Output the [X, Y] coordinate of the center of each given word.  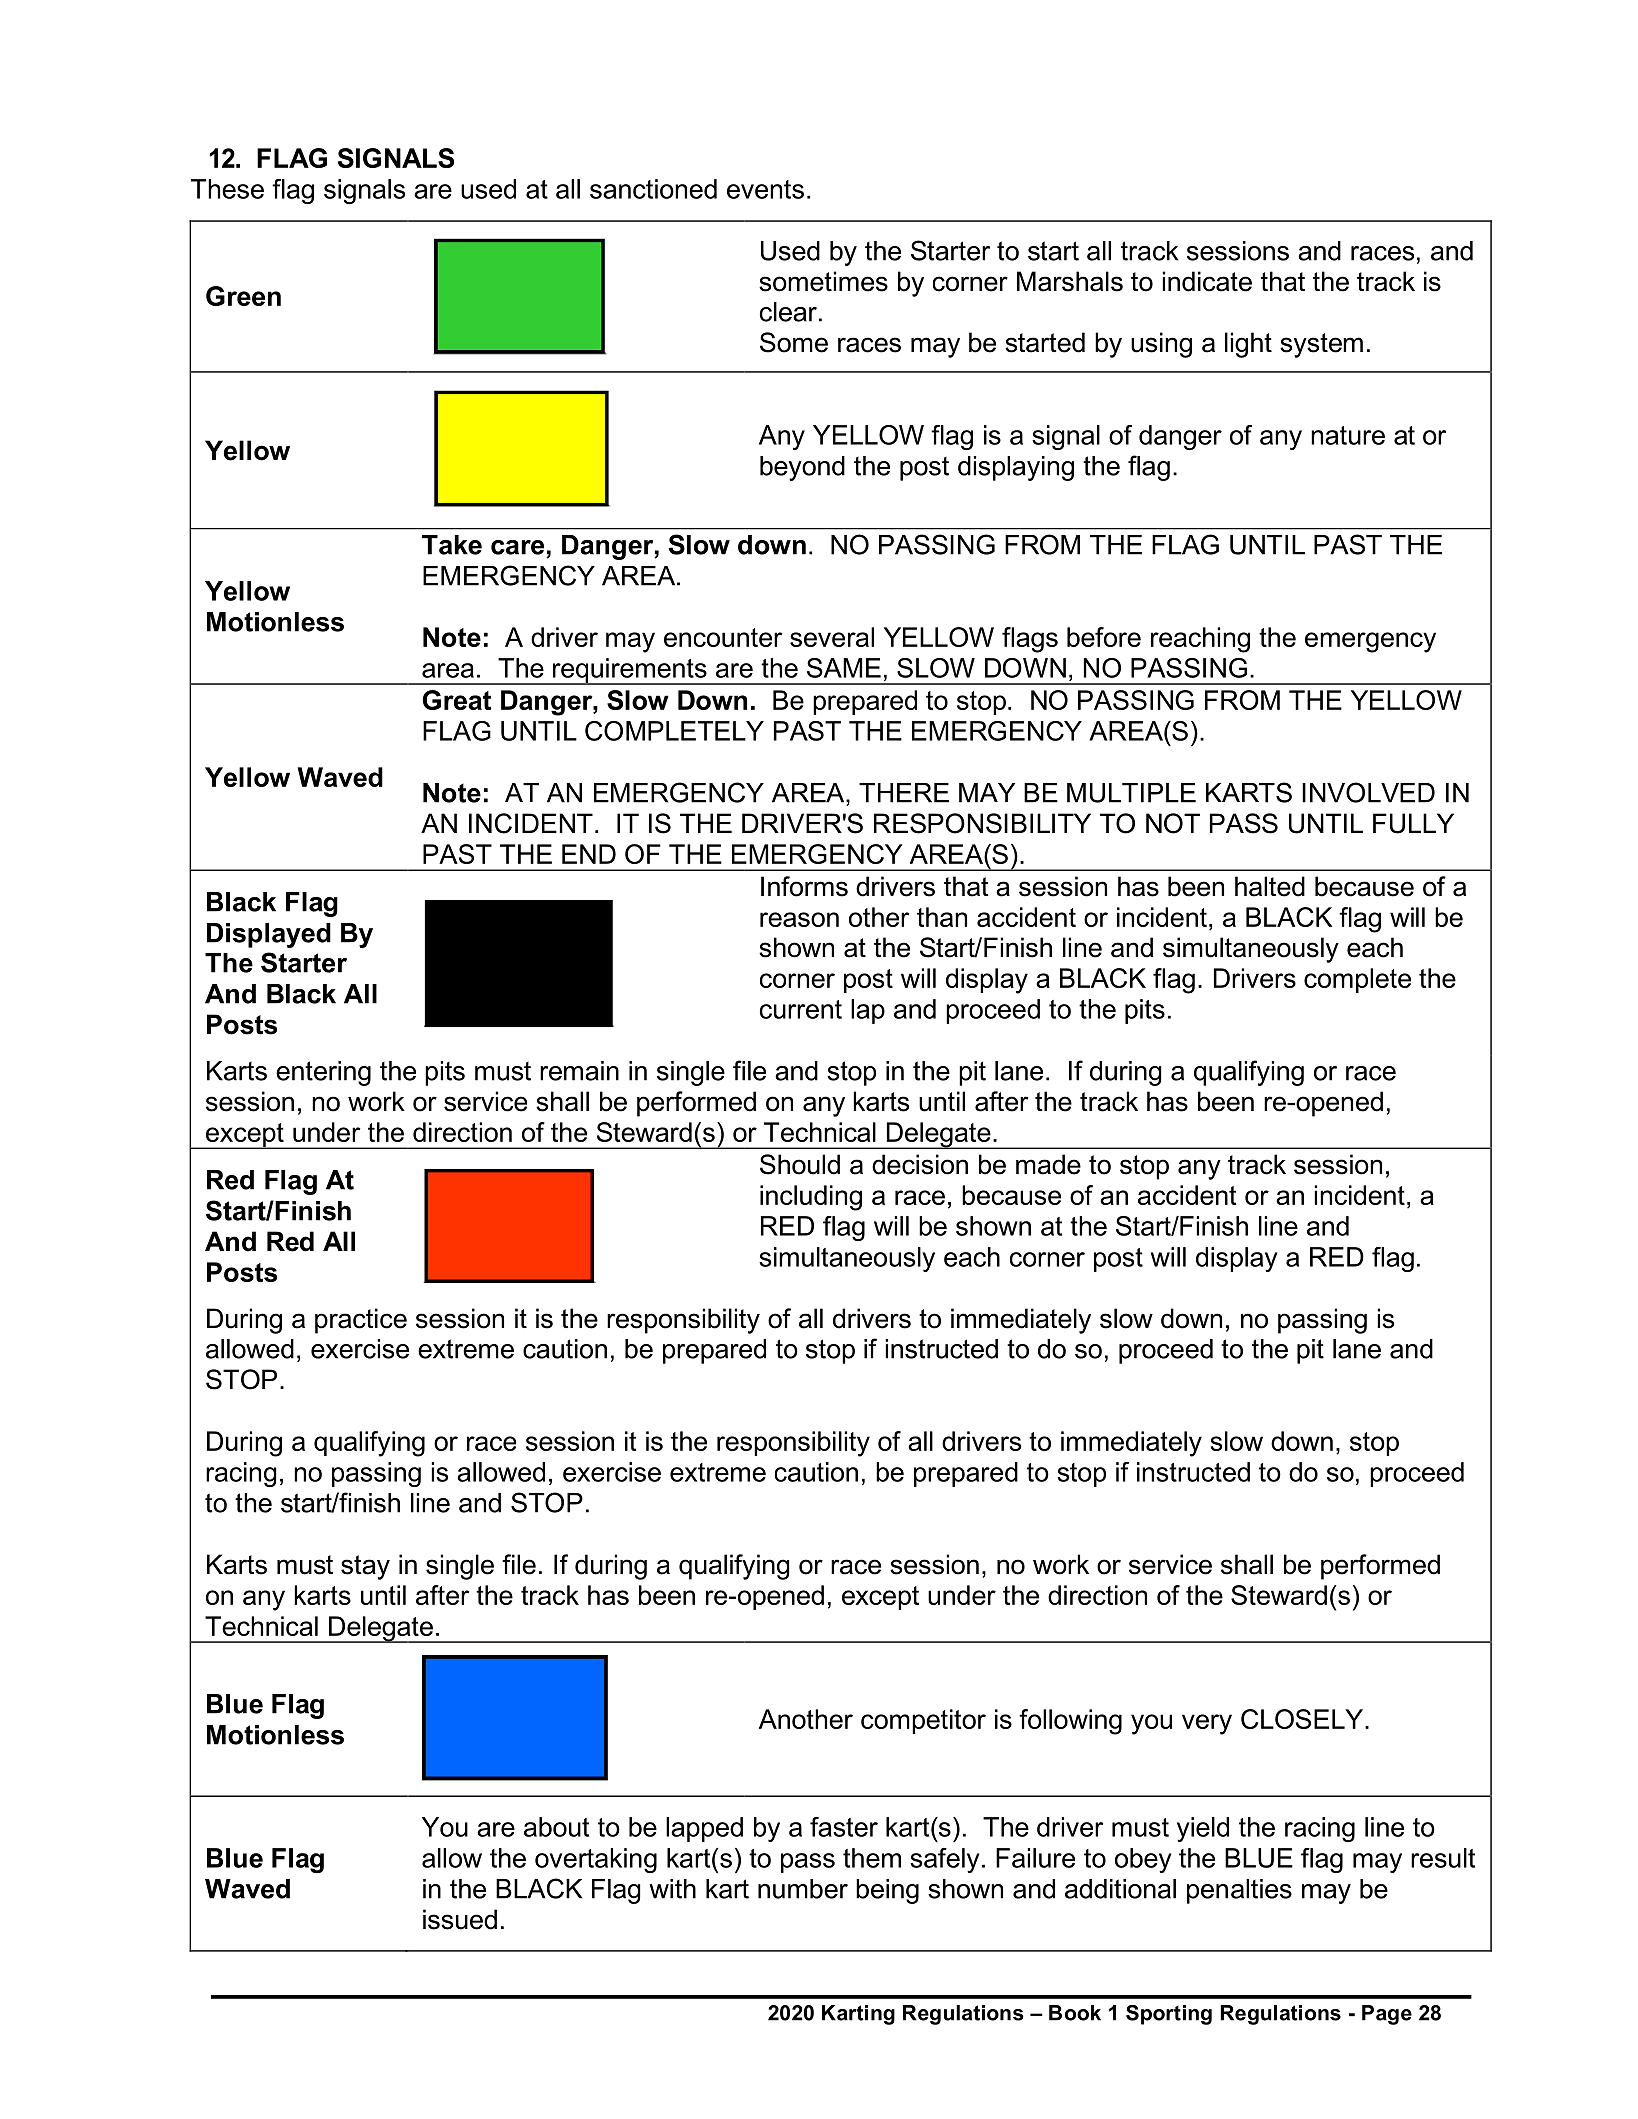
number [803, 1889]
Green [243, 296]
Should [800, 1164]
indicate [1207, 281]
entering [323, 1073]
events [765, 189]
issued [460, 1919]
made [1048, 1164]
